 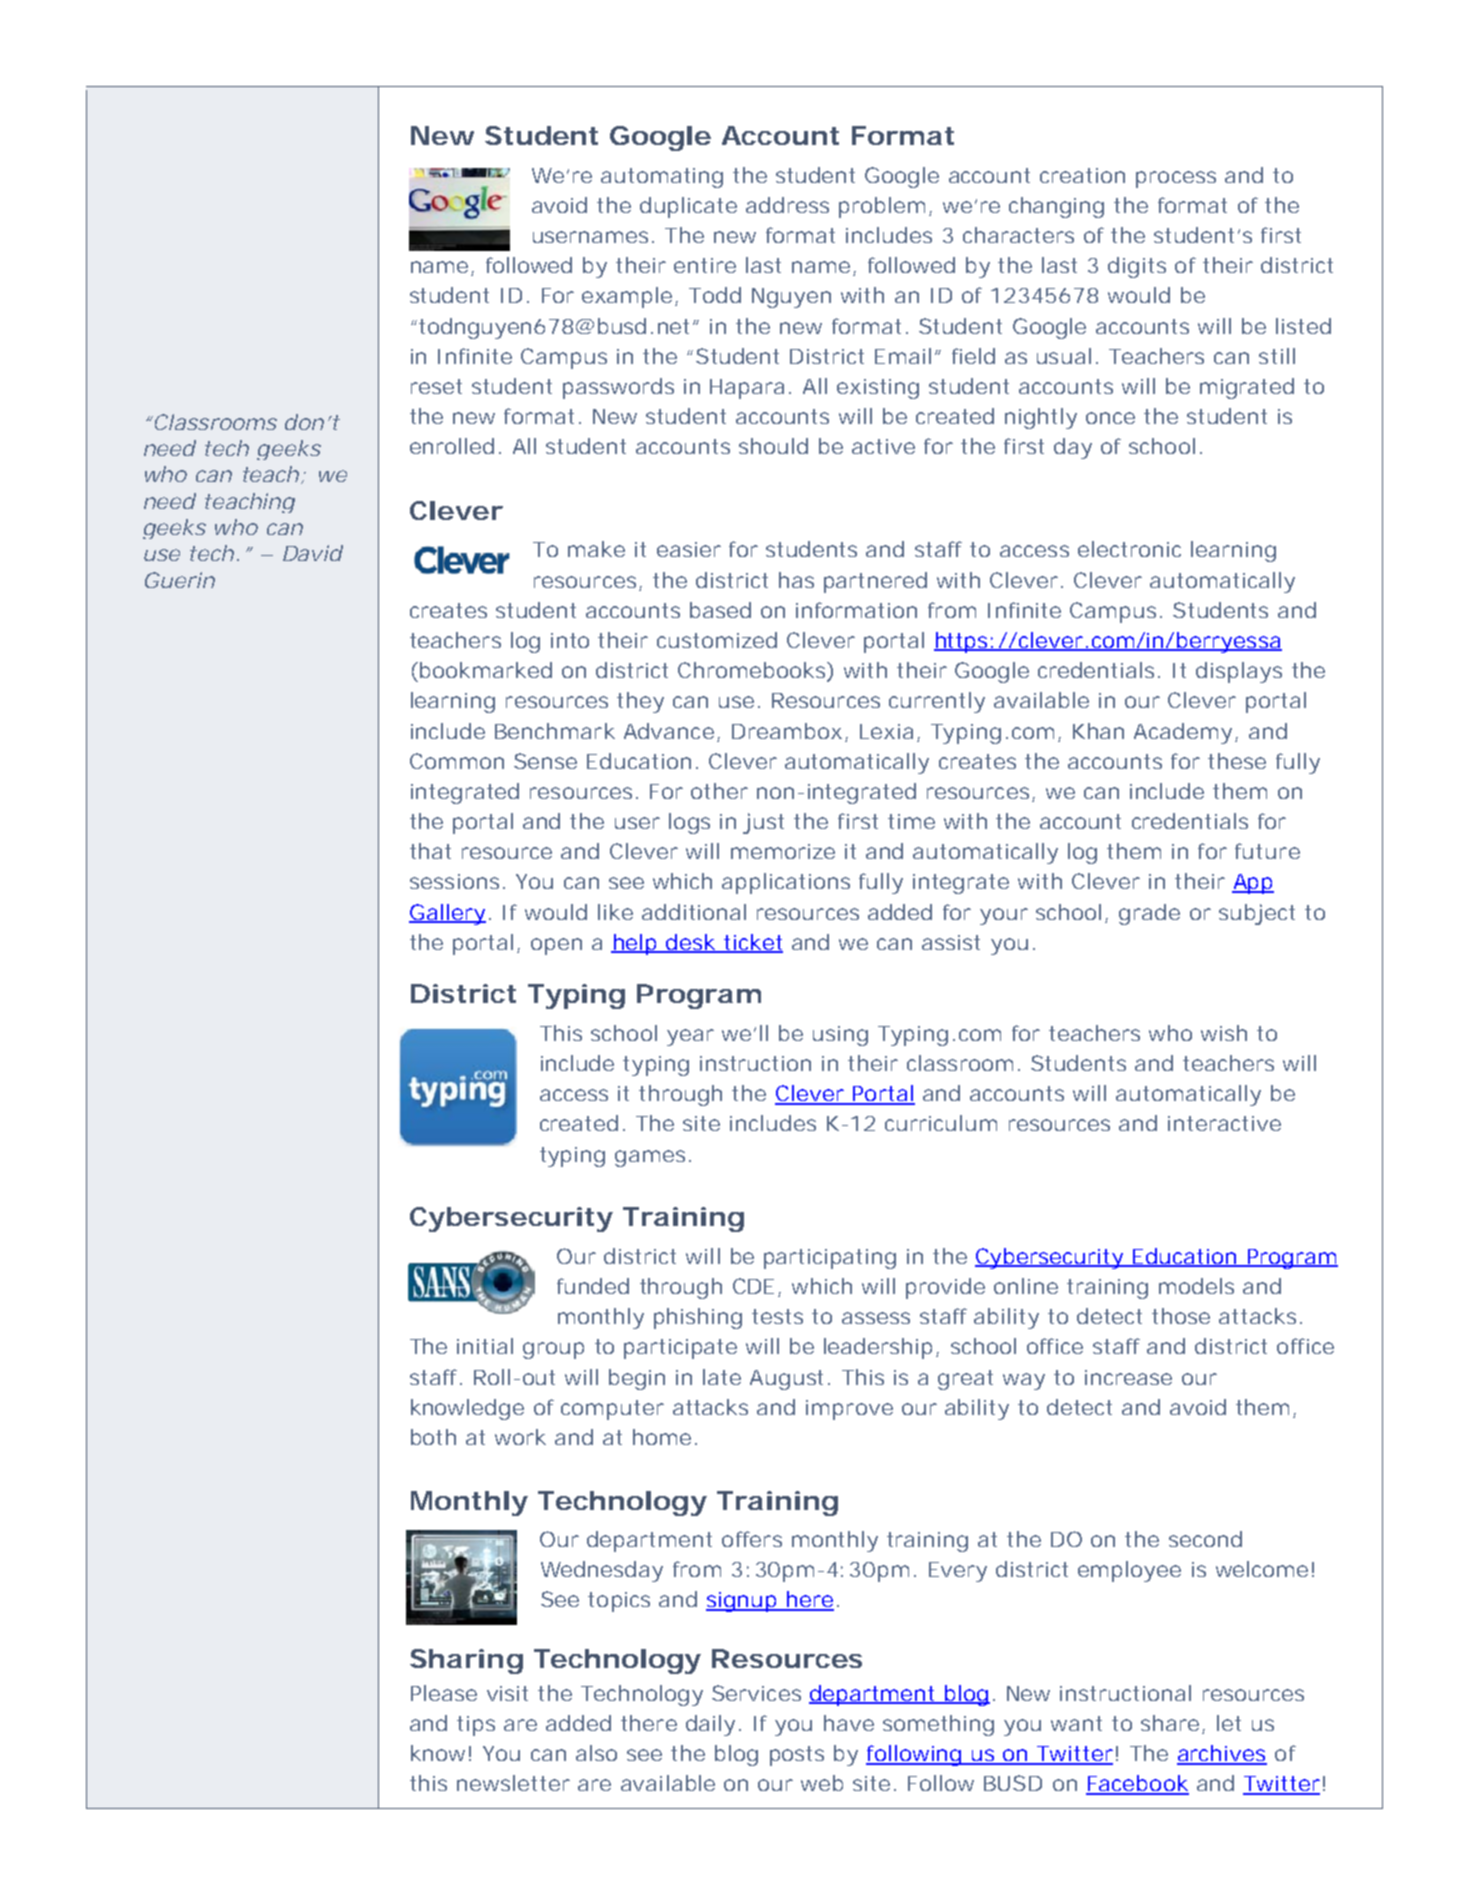 I want to click on displays, so click(x=1239, y=672).
